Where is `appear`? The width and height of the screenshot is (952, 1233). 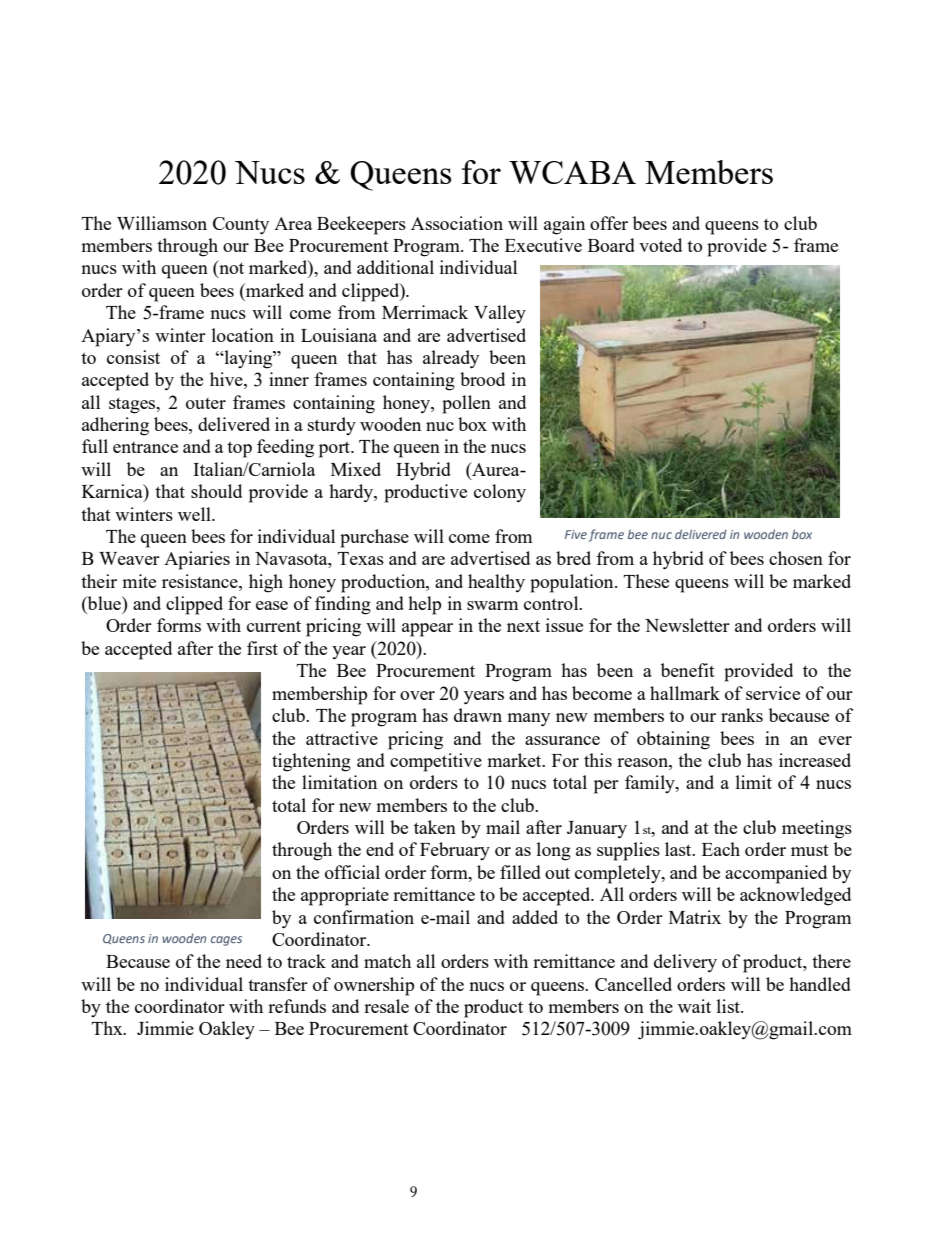
appear is located at coordinates (427, 630).
